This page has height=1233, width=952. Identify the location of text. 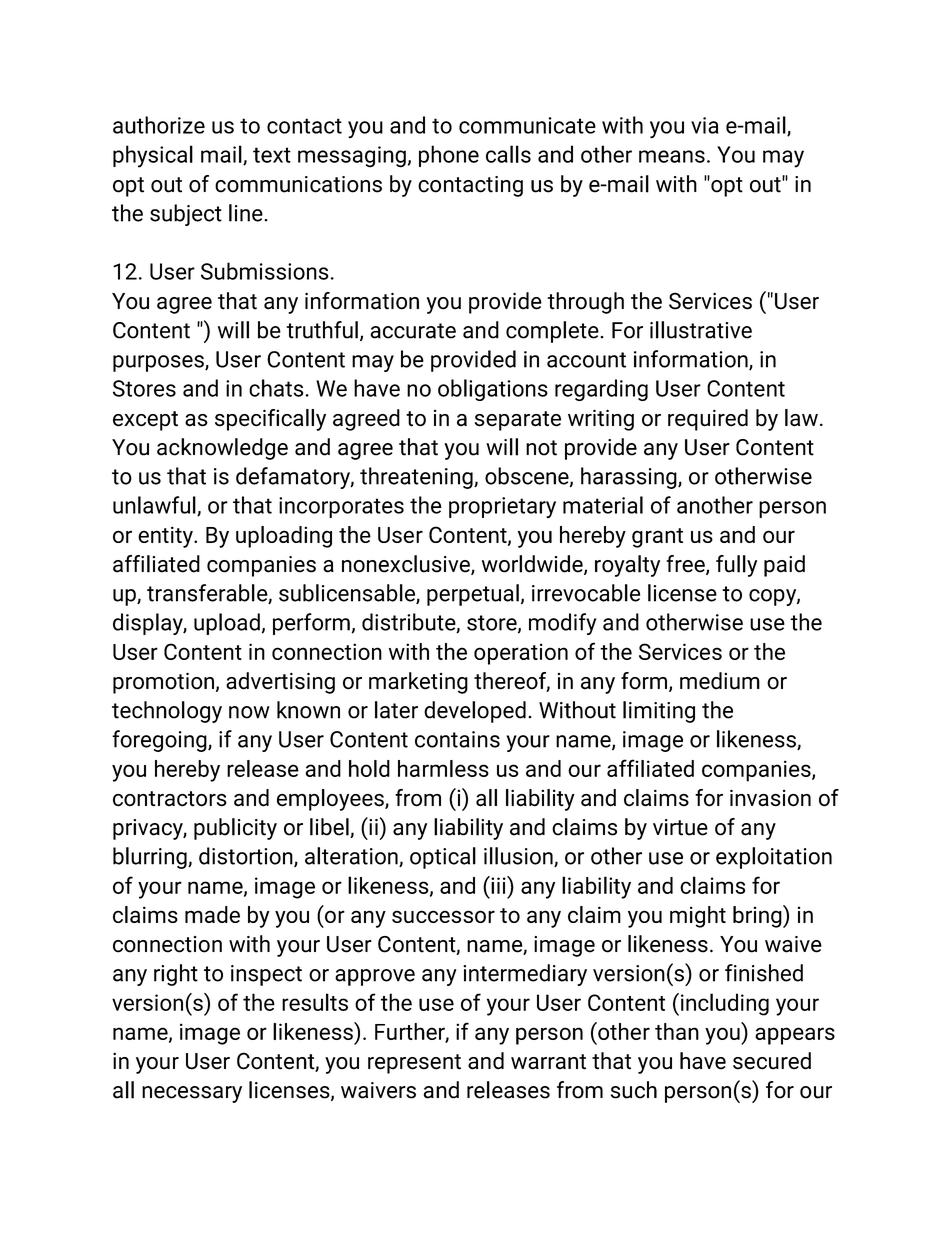
(272, 155).
